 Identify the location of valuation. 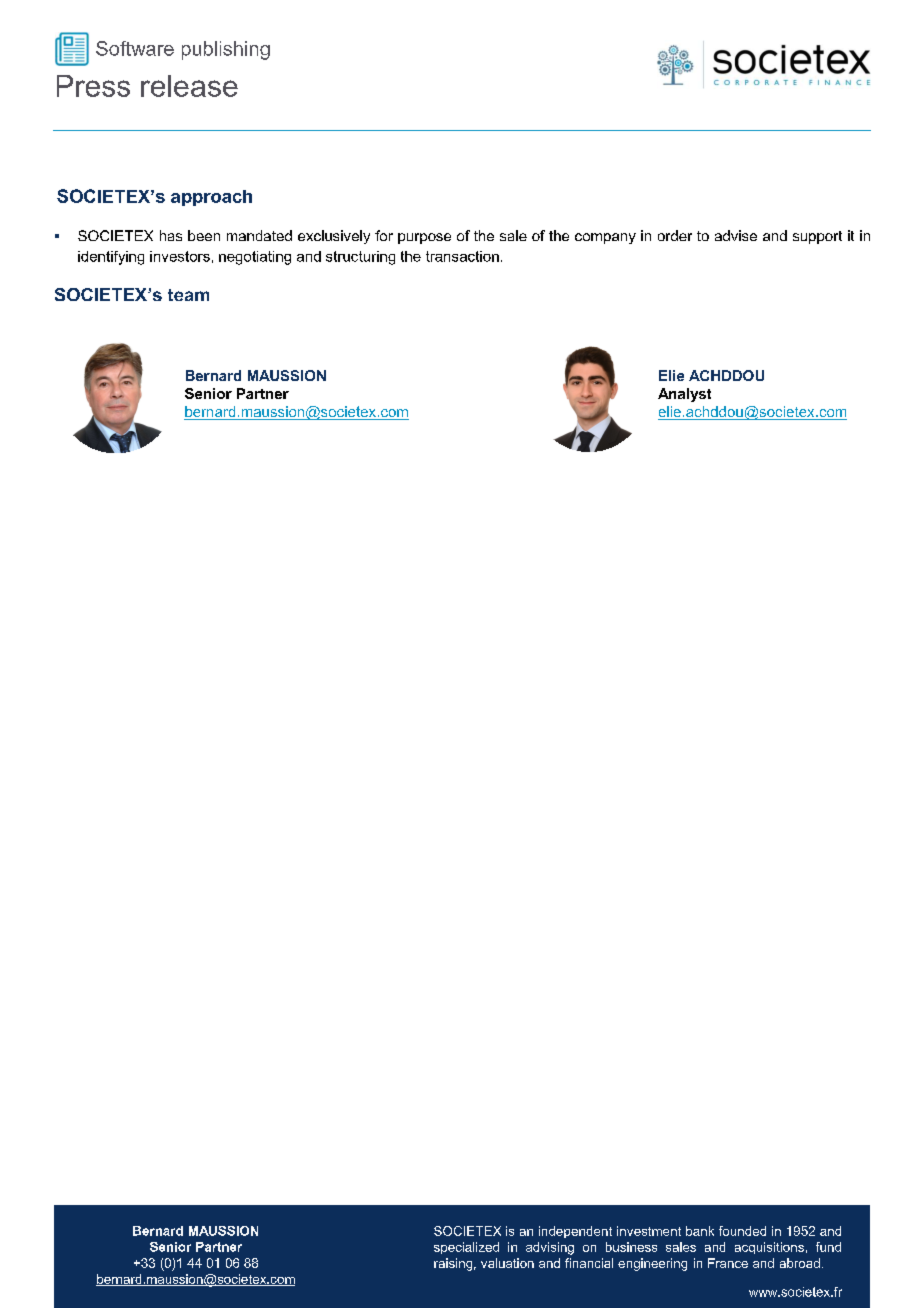
(507, 1263).
